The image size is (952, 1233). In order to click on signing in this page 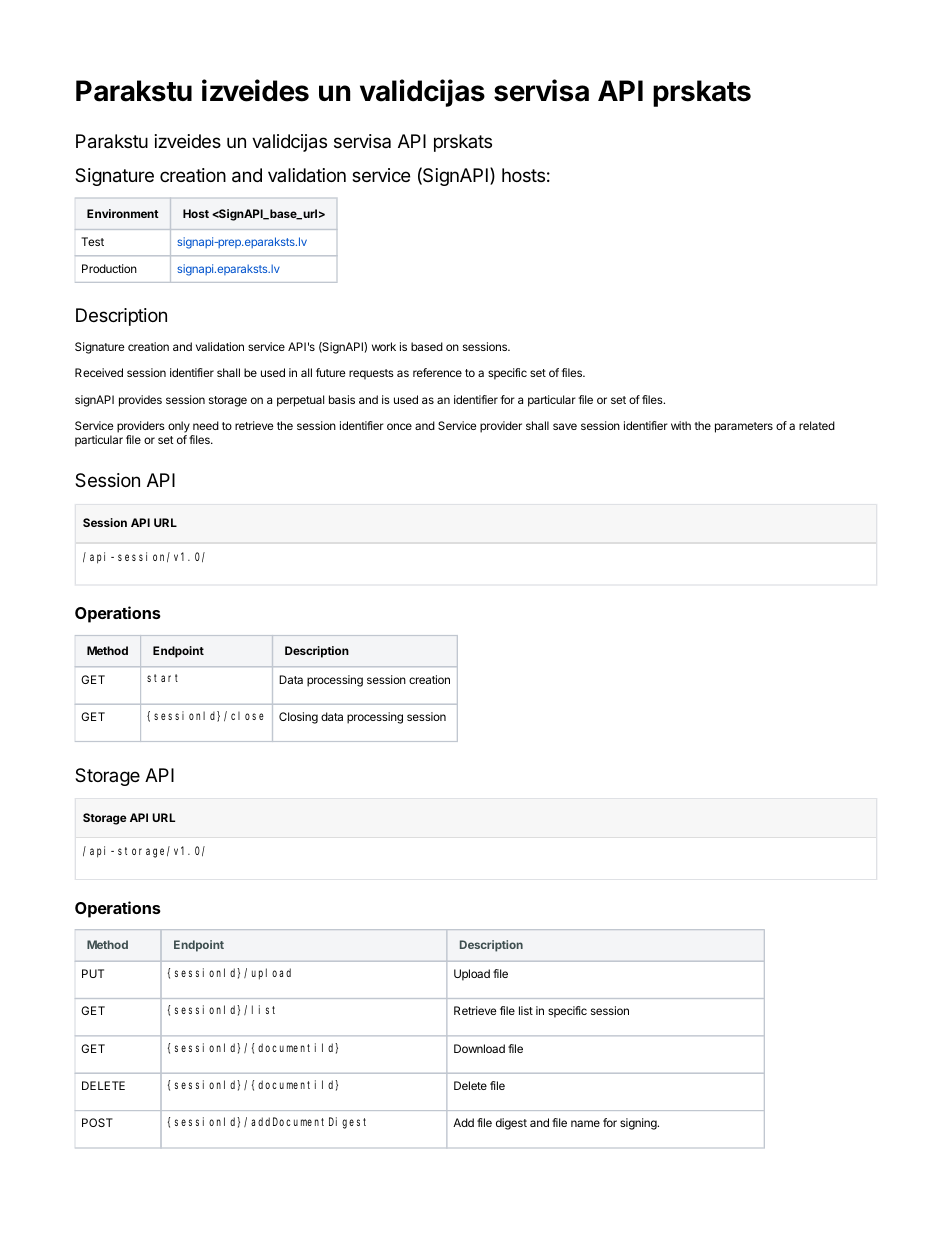, I will do `click(639, 1124)`.
